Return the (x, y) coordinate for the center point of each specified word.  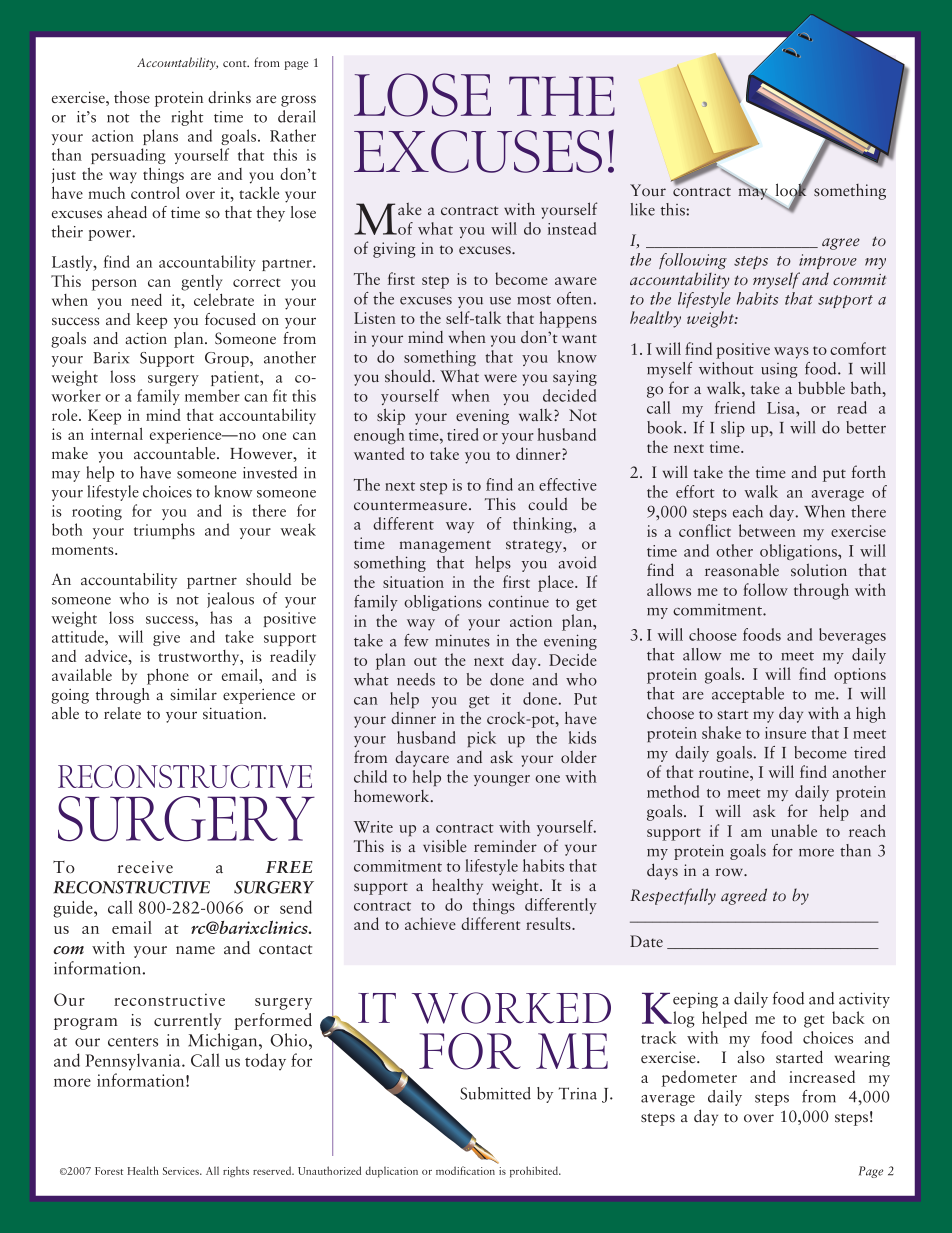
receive (145, 867)
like (643, 209)
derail (297, 116)
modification (465, 1170)
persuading (128, 156)
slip (733, 429)
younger (502, 780)
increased (822, 1076)
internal (117, 433)
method (673, 791)
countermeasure (412, 505)
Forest (109, 1171)
